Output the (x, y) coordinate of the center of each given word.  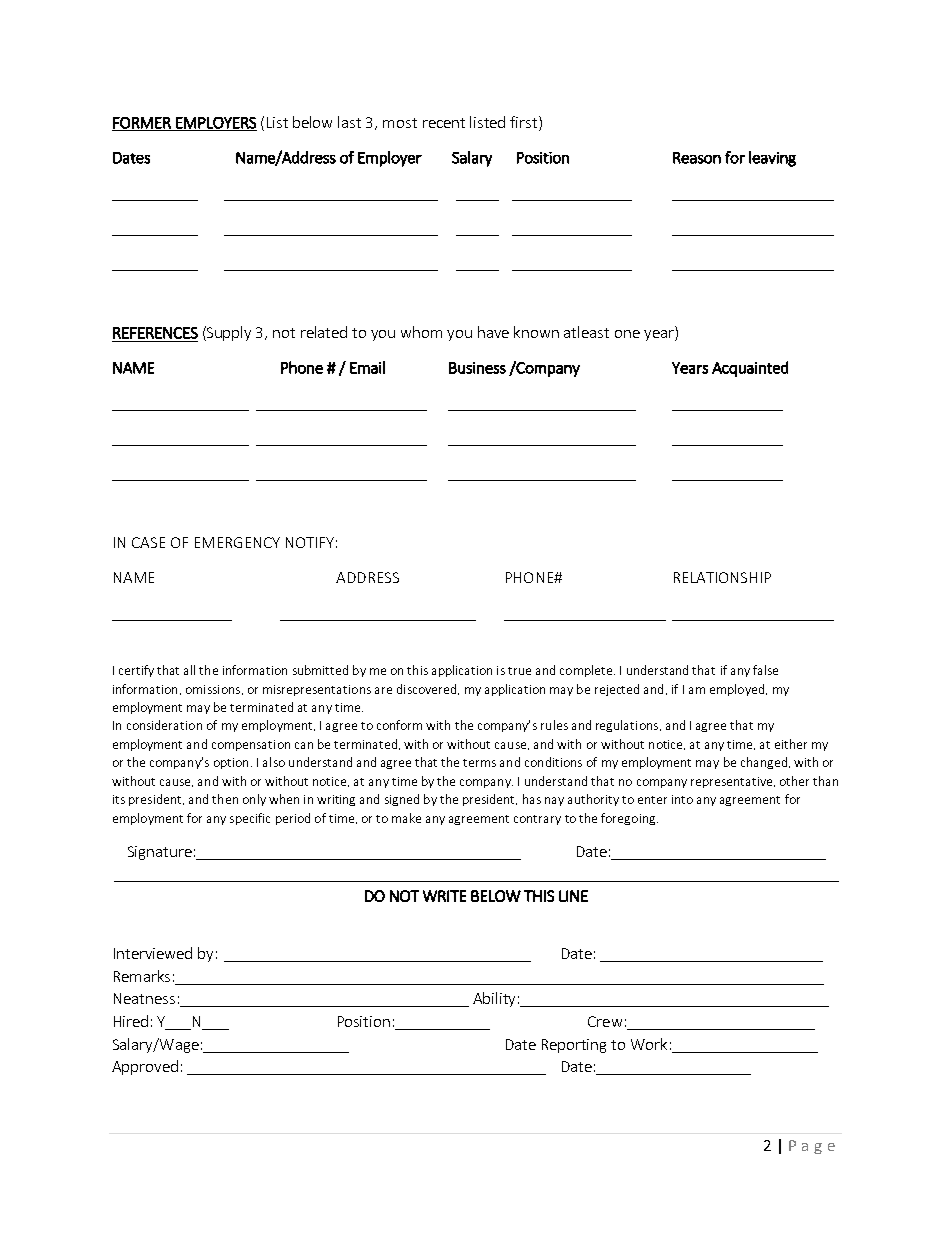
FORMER (142, 124)
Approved (145, 1067)
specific (250, 819)
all (189, 670)
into (682, 799)
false (765, 670)
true (519, 671)
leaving (772, 159)
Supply (228, 333)
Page (812, 1147)
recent (444, 123)
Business (477, 368)
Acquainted (750, 369)
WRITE (444, 896)
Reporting (574, 1046)
